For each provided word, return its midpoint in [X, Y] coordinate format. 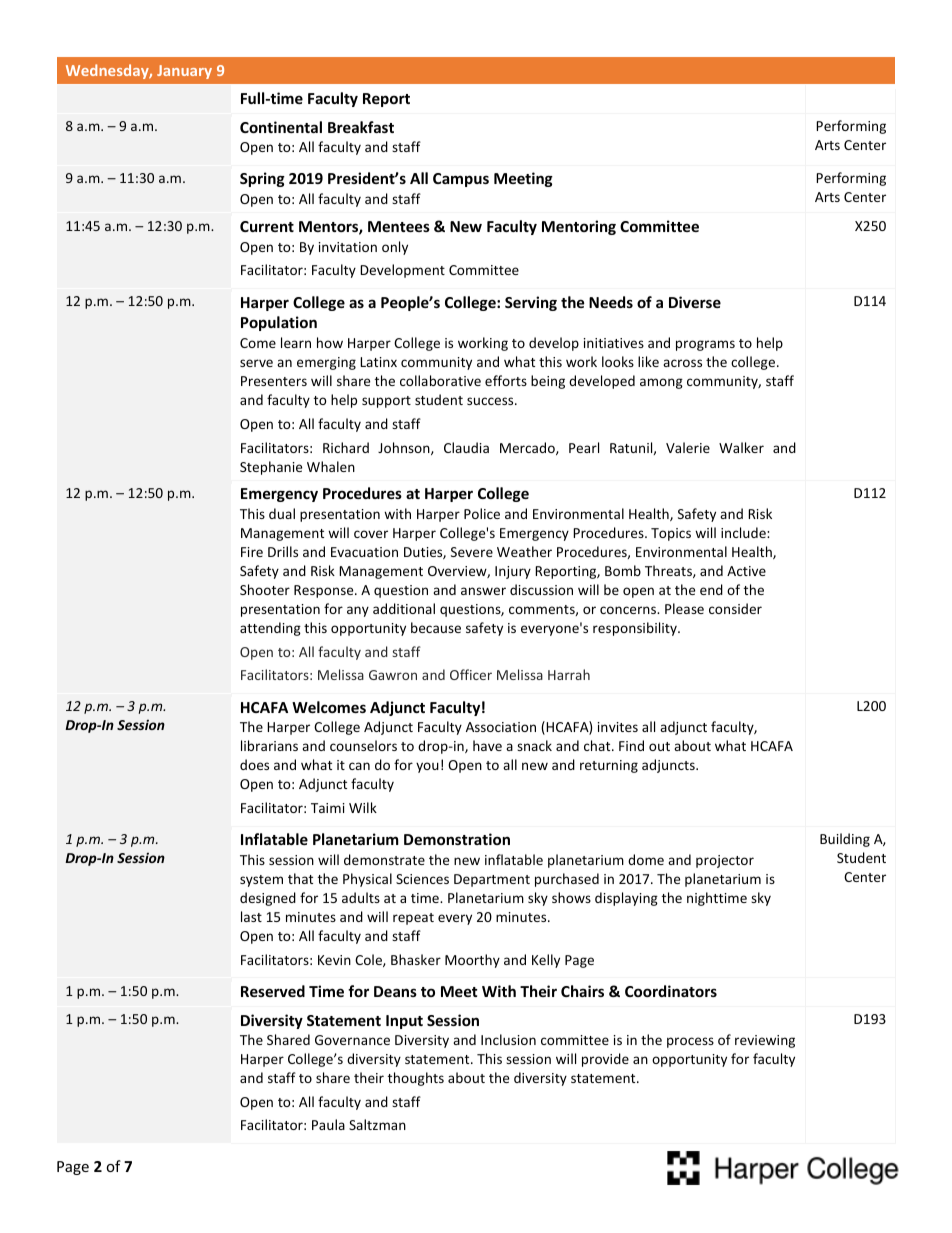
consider [735, 608]
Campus [461, 180]
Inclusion [508, 1039]
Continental [281, 127]
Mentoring [579, 227]
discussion [541, 589]
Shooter [265, 589]
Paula [328, 1124]
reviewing [765, 1041]
